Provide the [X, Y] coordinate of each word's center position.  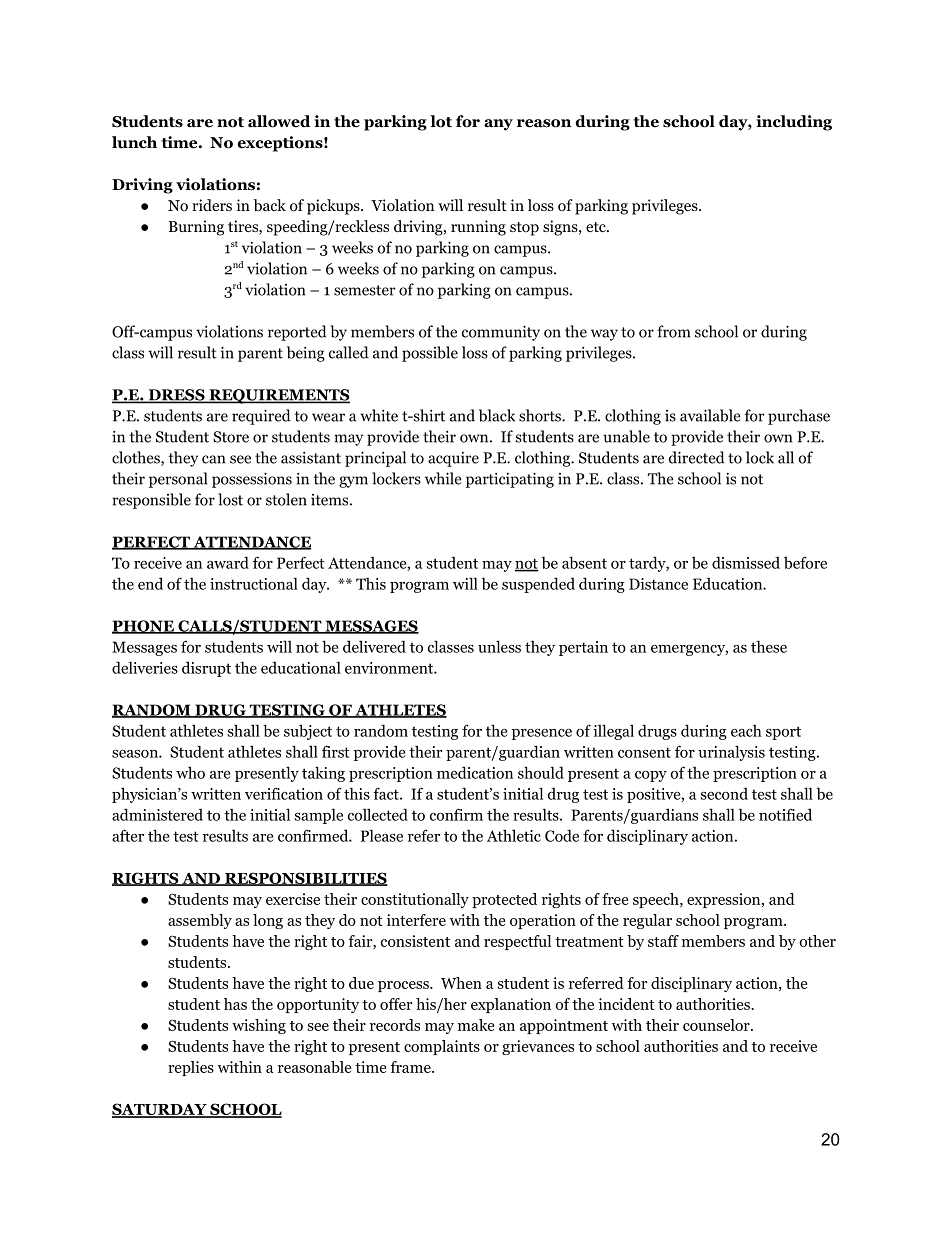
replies [191, 1068]
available [710, 415]
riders [212, 205]
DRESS [176, 396]
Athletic [514, 835]
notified [785, 814]
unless [499, 646]
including [794, 123]
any [498, 125]
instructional [254, 583]
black [497, 415]
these [769, 646]
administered [157, 814]
